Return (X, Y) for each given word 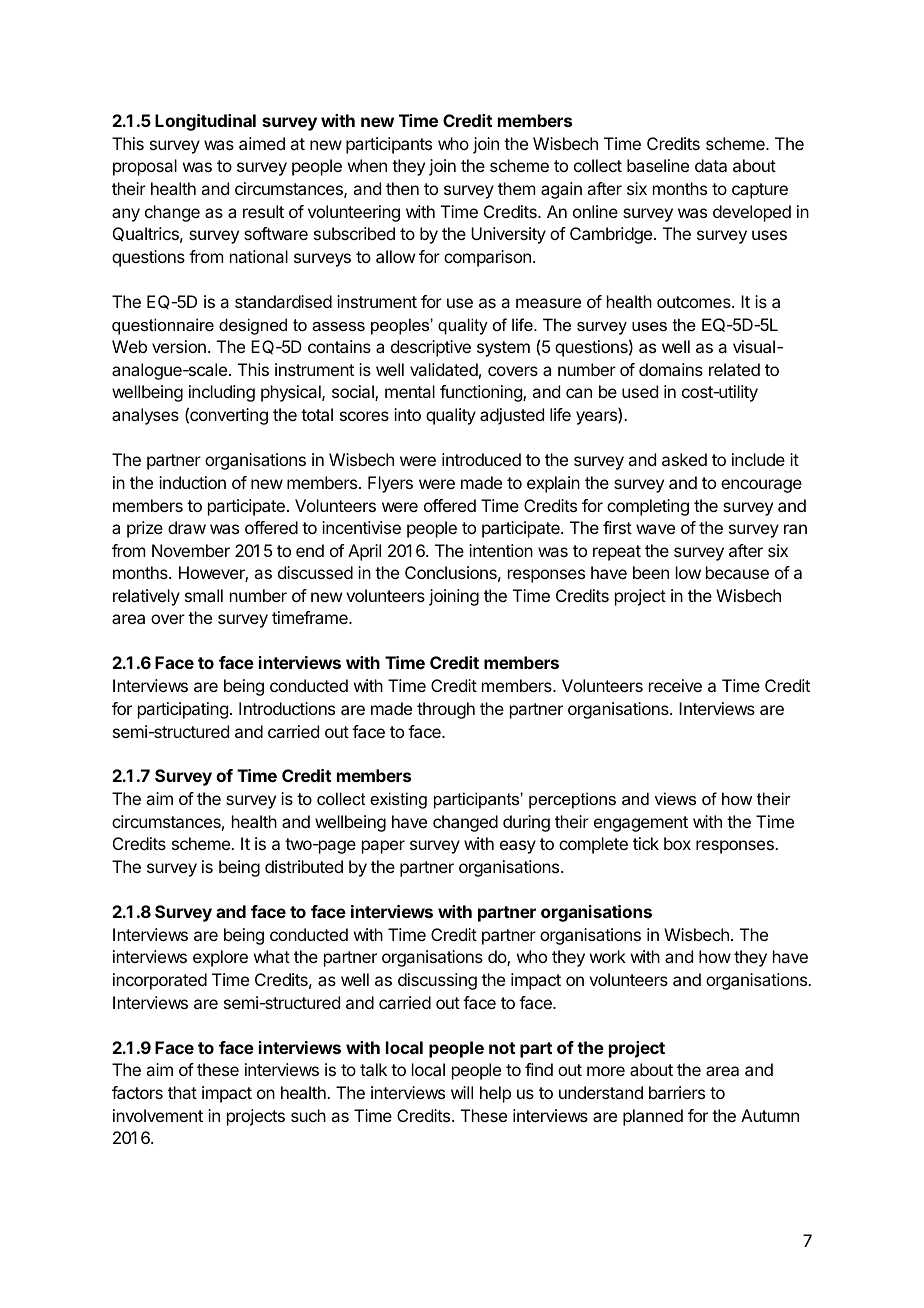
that (182, 1092)
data (711, 165)
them (516, 188)
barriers (677, 1092)
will (462, 1092)
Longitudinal (205, 122)
